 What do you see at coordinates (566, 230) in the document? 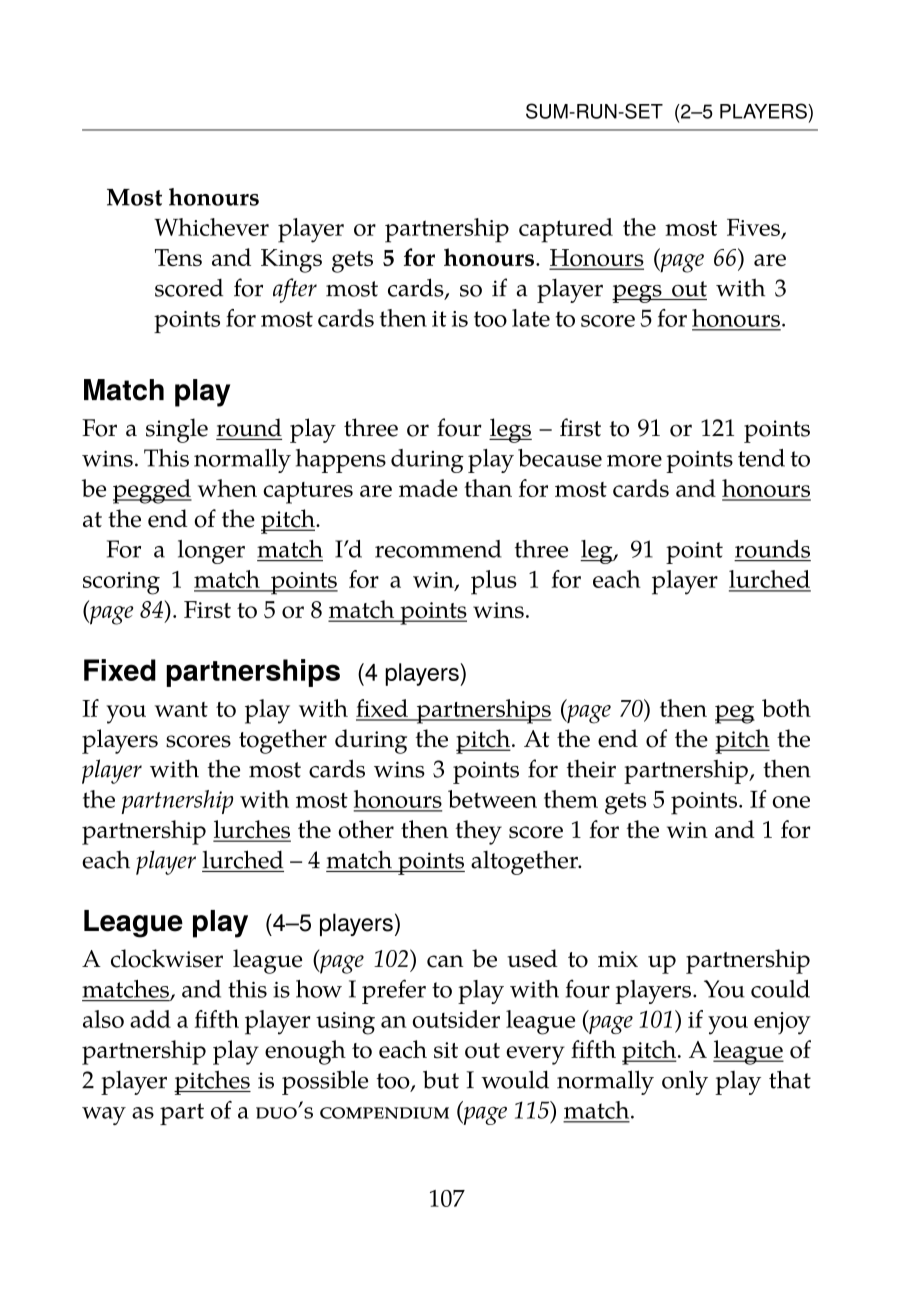
I see `captured` at bounding box center [566, 230].
